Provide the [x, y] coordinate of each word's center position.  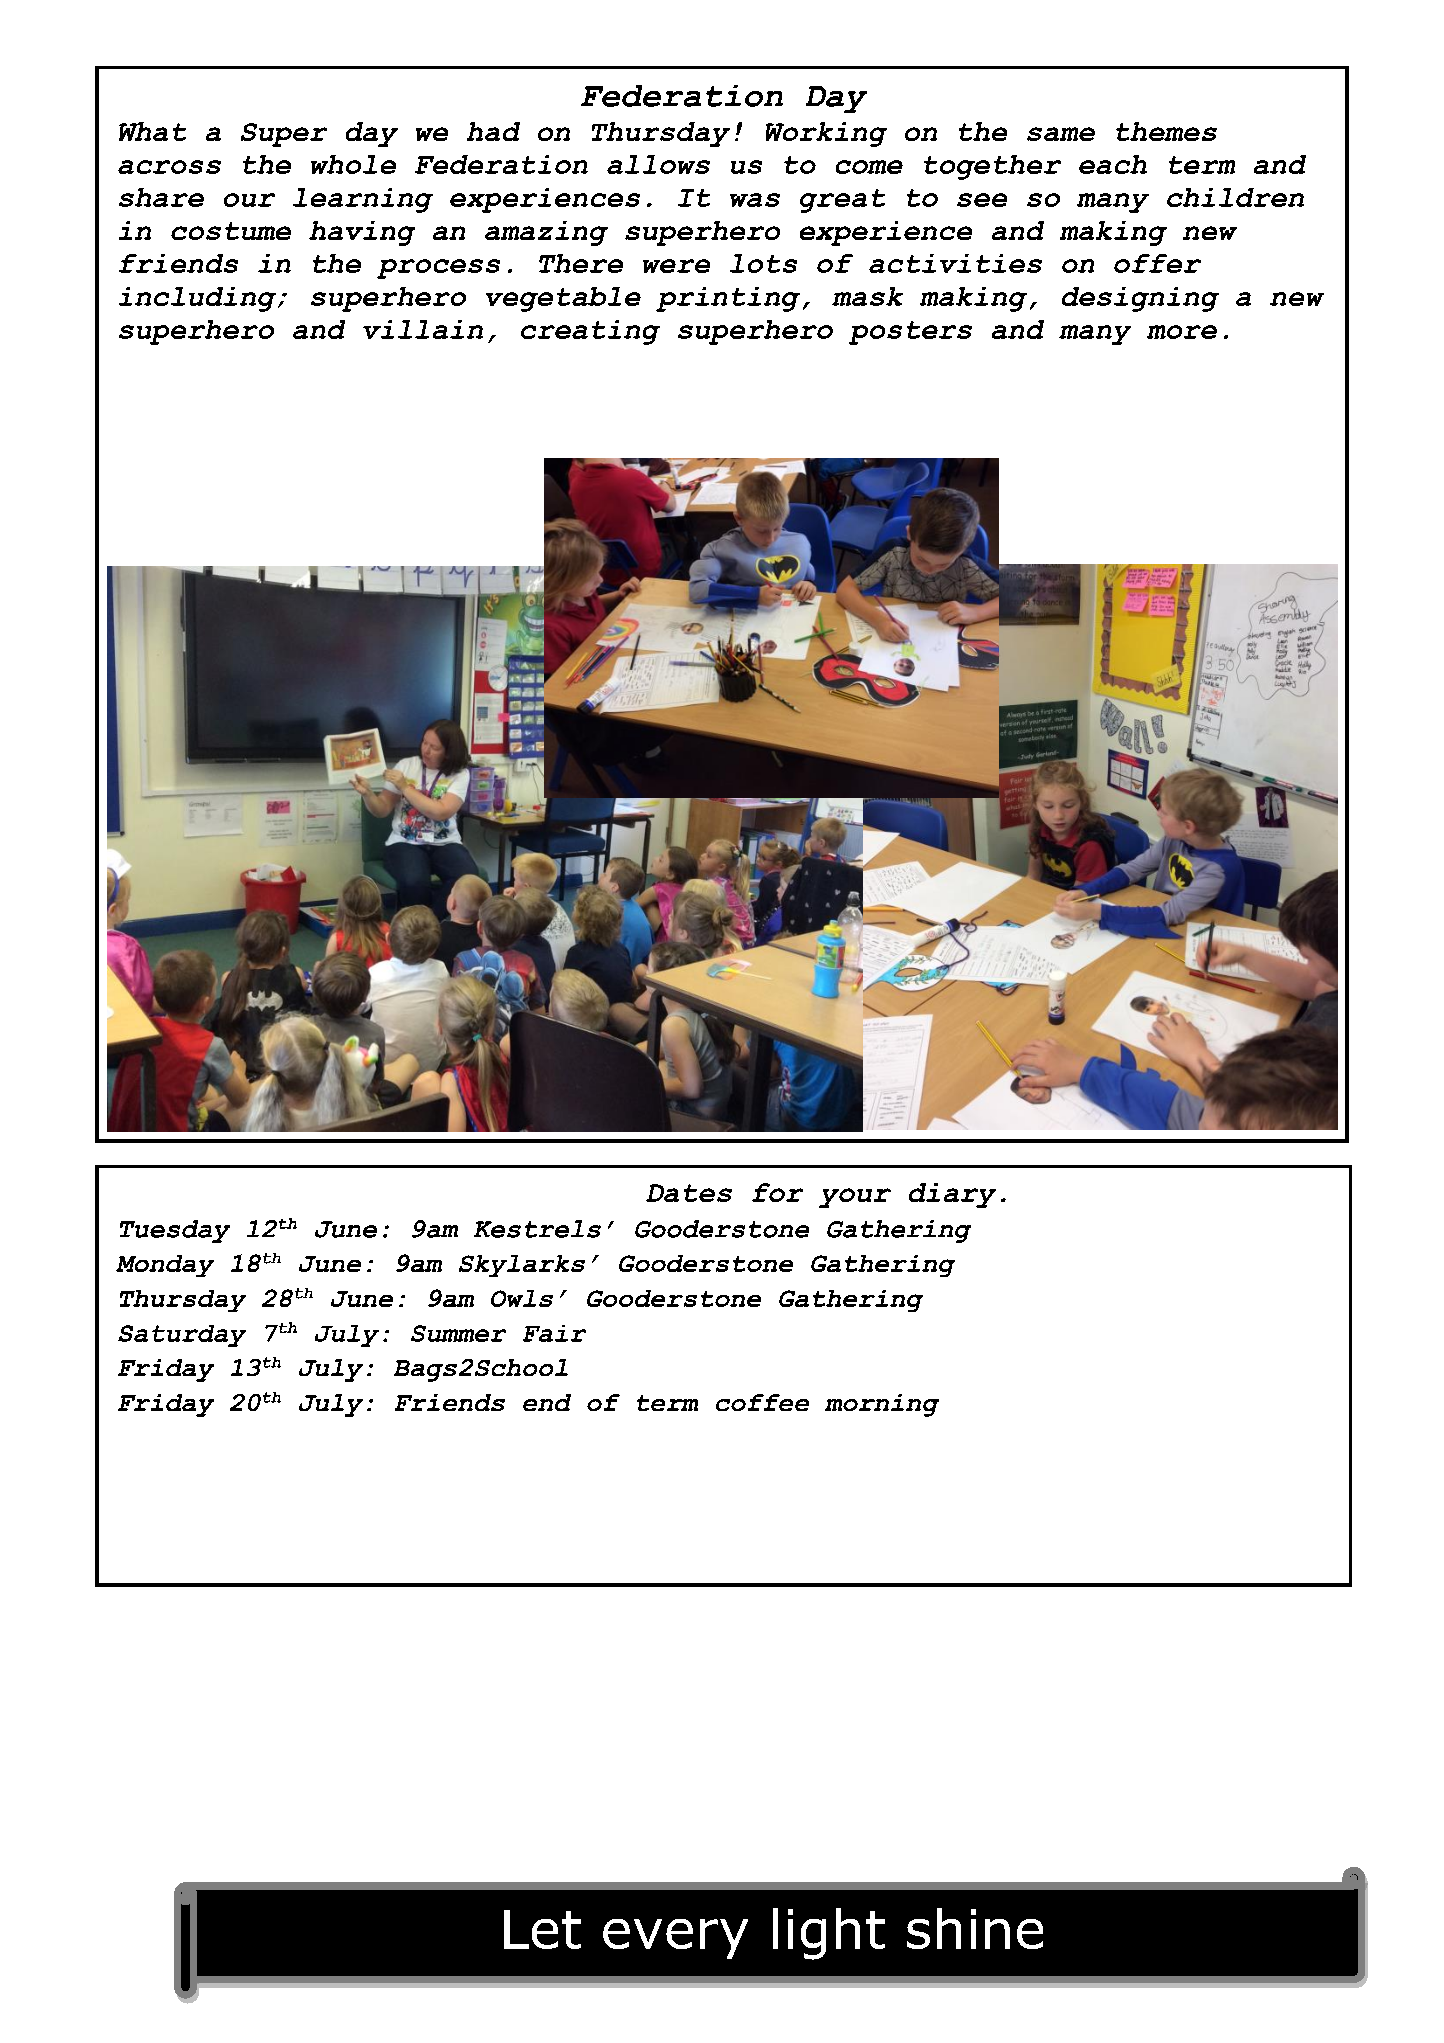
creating [590, 332]
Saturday [182, 1336]
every [675, 1939]
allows [658, 164]
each [1113, 164]
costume [231, 231]
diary [952, 1195]
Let [542, 1929]
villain [423, 329]
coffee [762, 1402]
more [1182, 332]
